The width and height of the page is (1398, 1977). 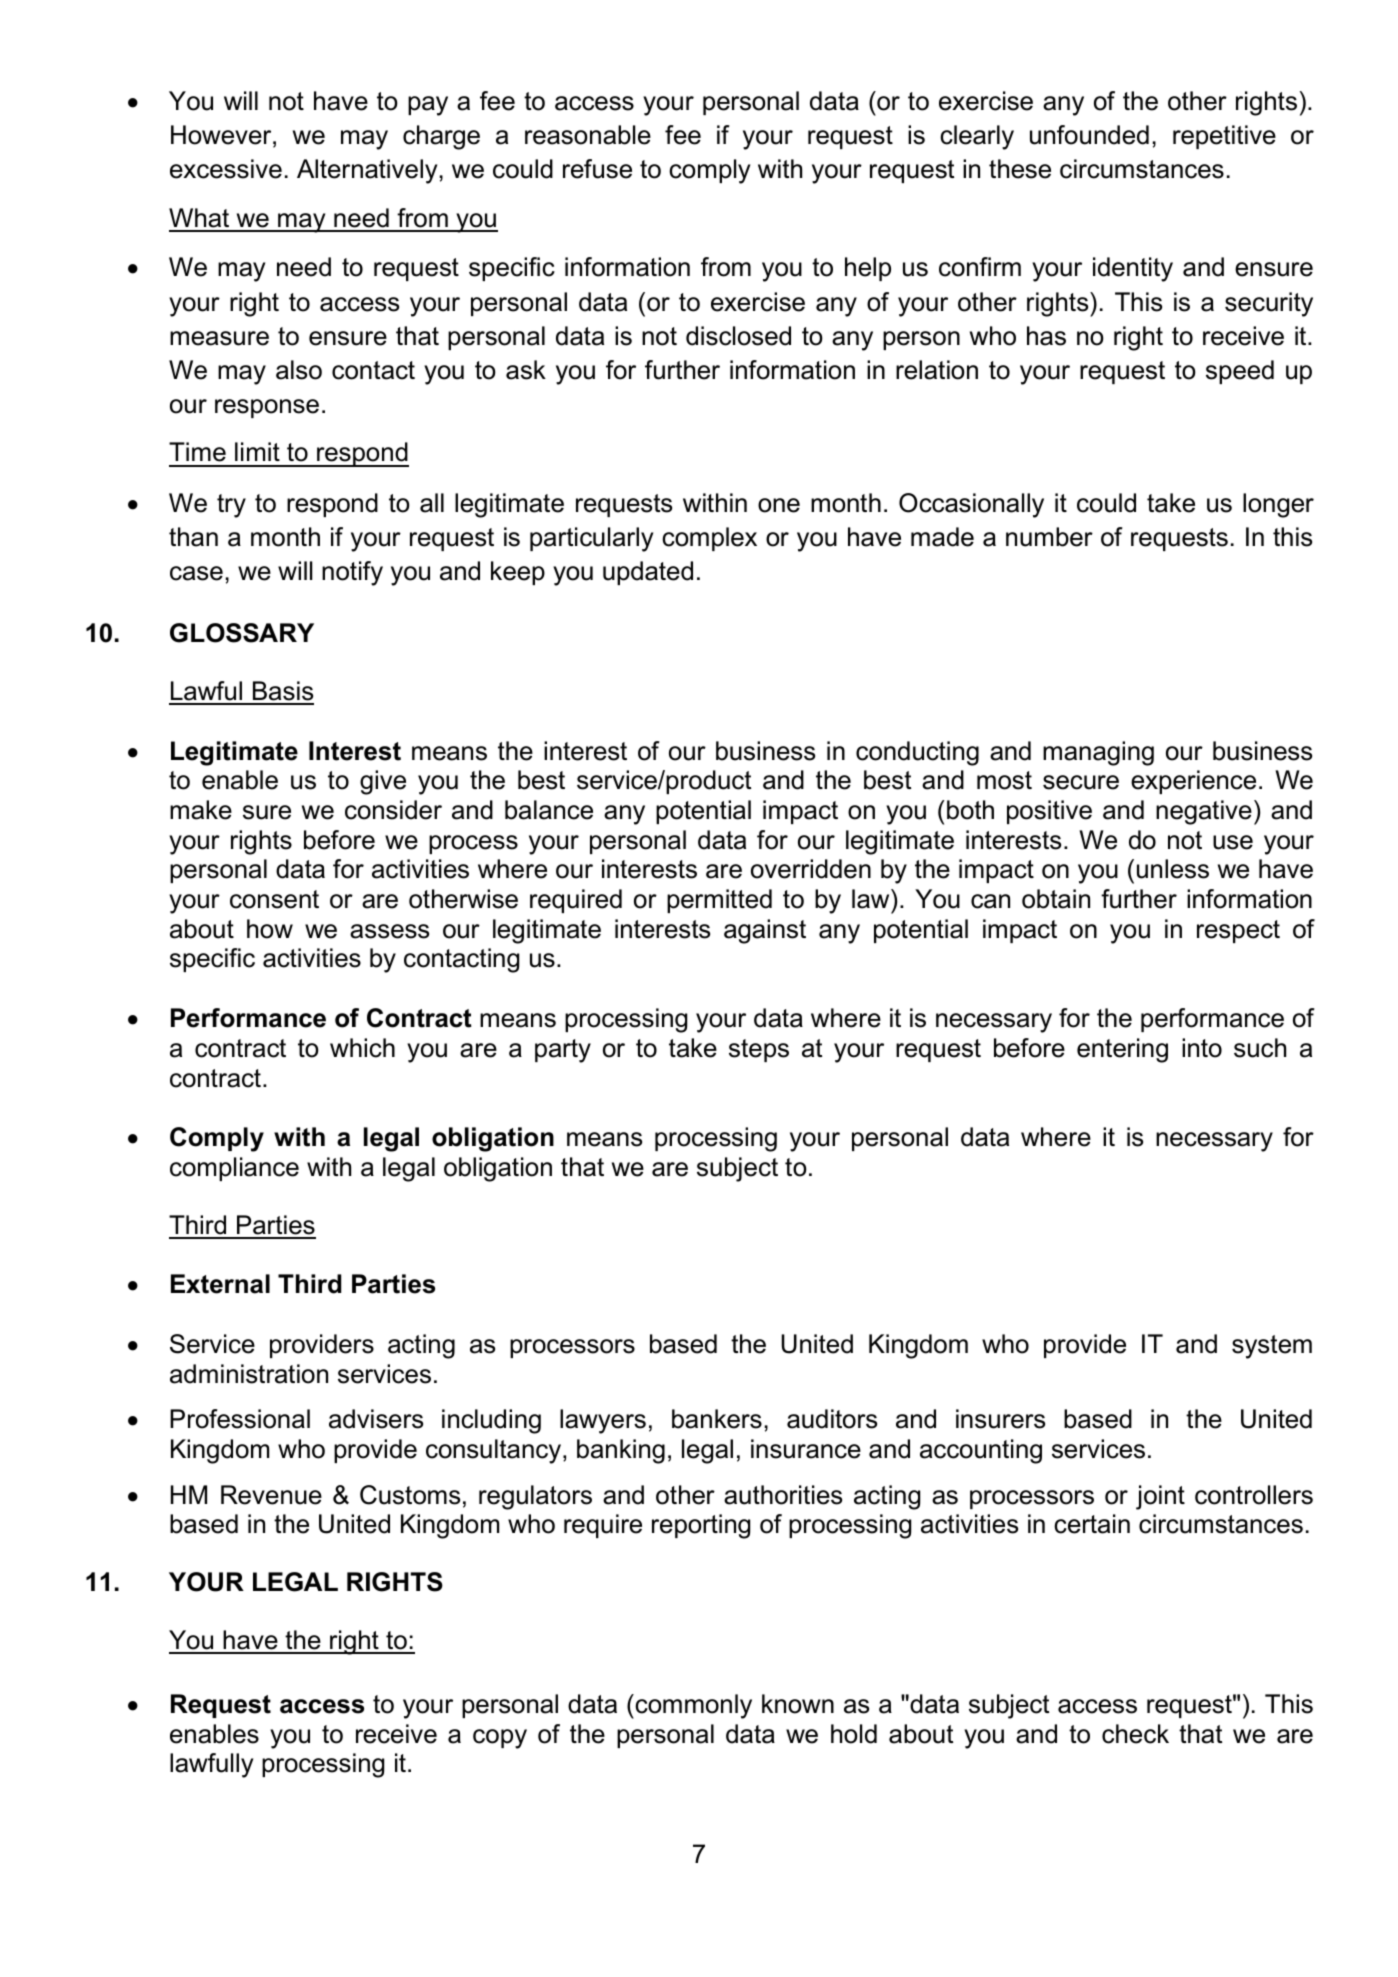 I want to click on unfounded, so click(x=1089, y=135).
